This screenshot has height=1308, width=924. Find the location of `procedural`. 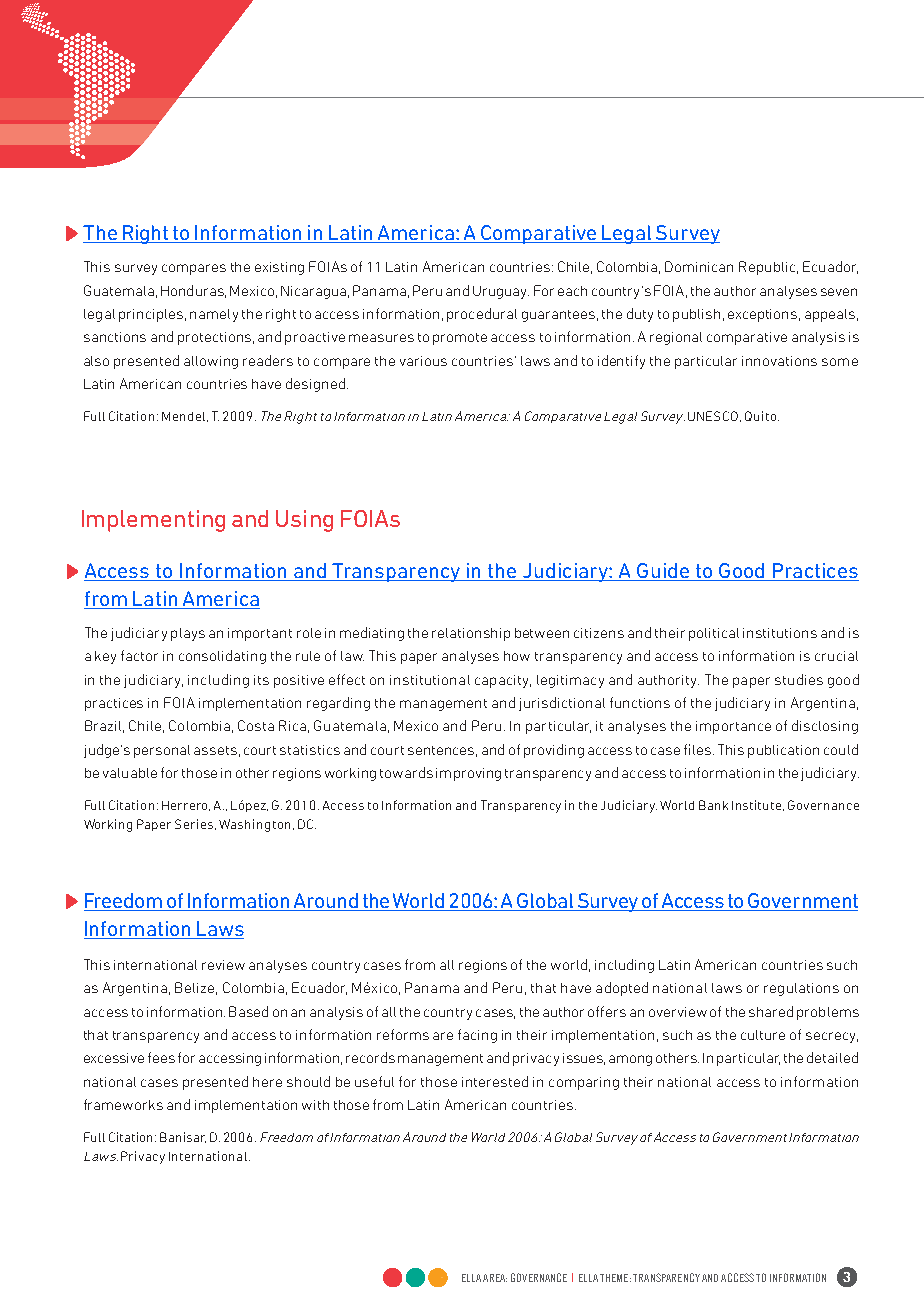

procedural is located at coordinates (482, 315).
